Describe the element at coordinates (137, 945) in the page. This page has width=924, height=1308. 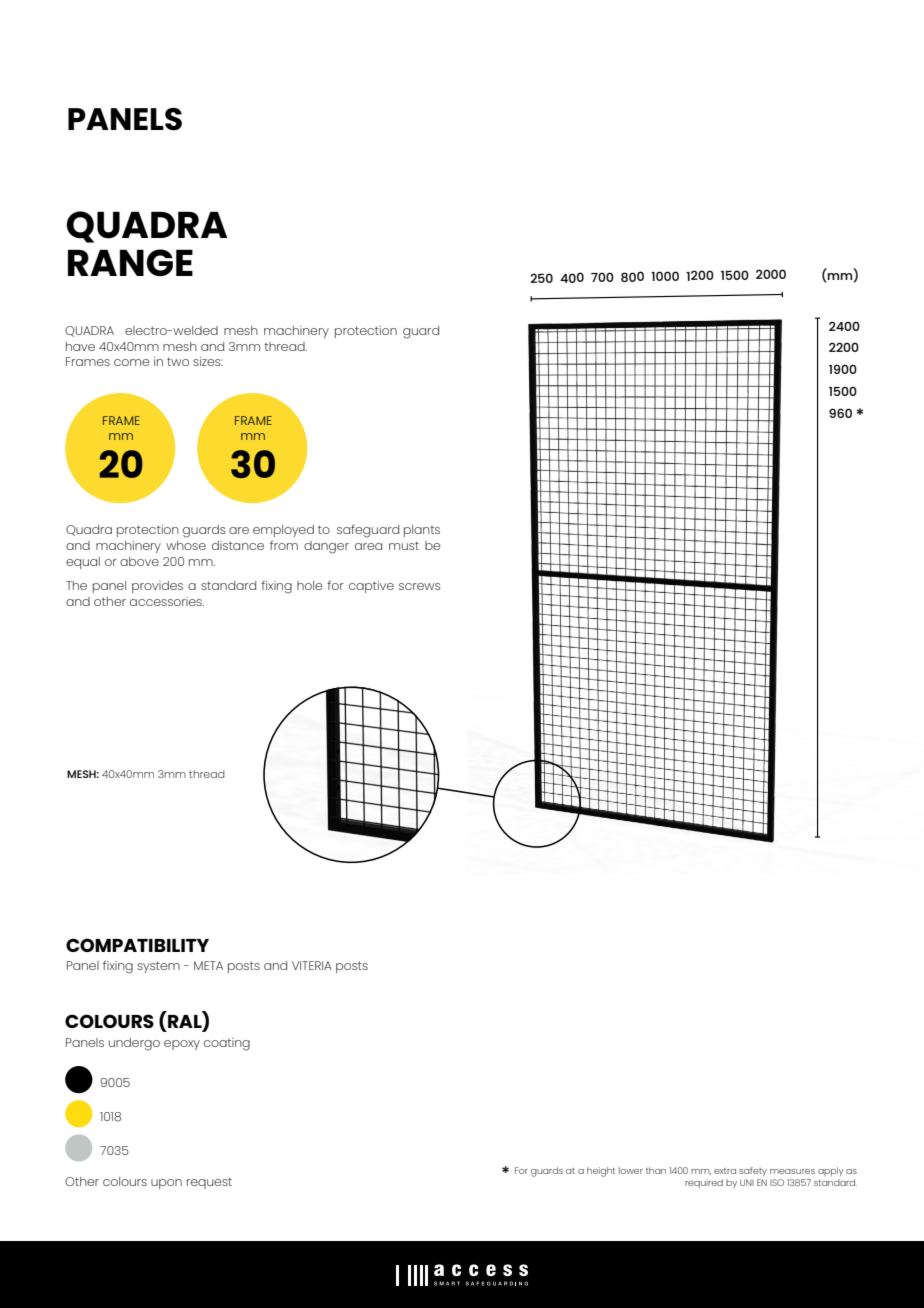
I see `COMPATIBILITY` at that location.
